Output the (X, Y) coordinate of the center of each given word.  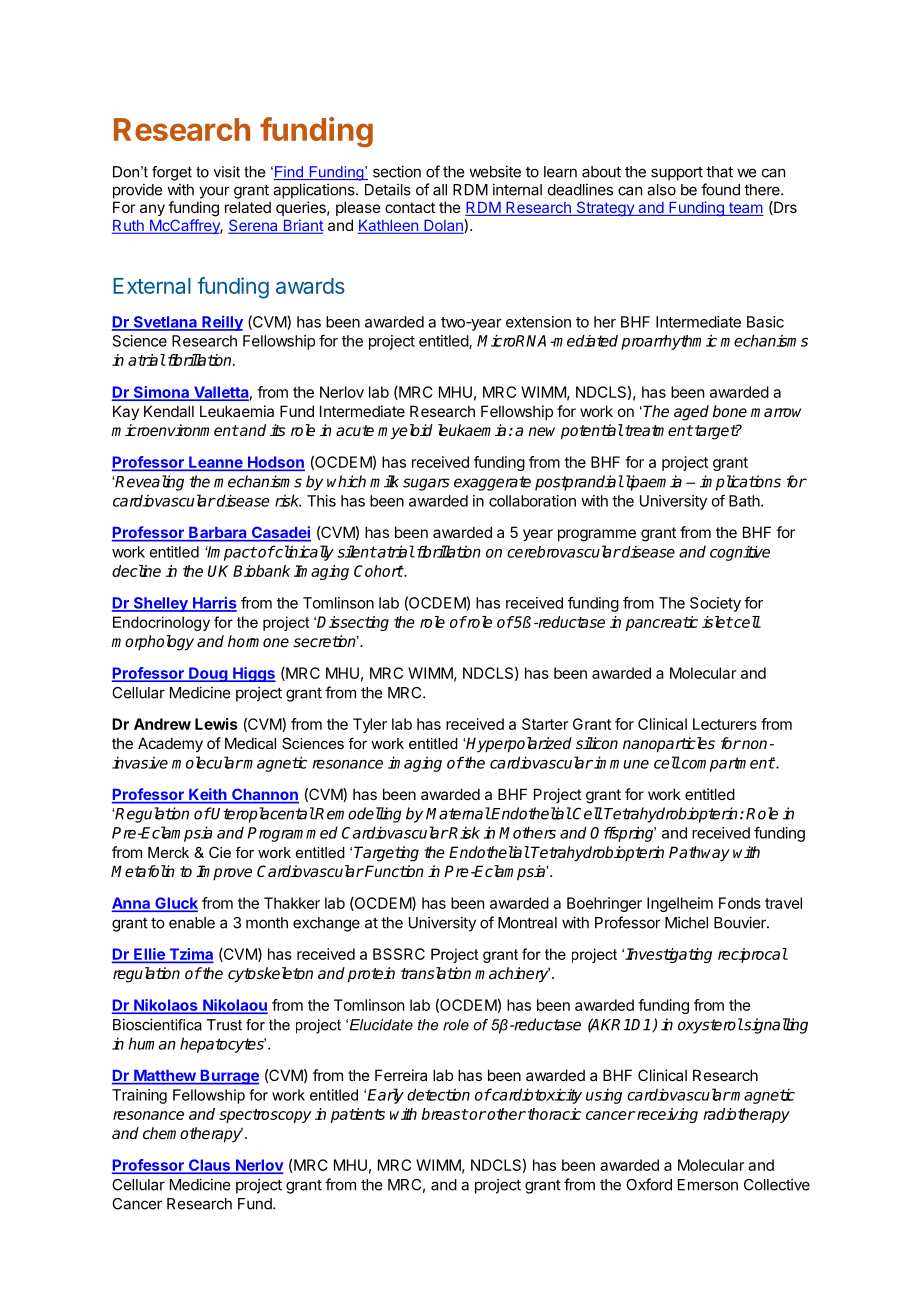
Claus (209, 1166)
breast (445, 1114)
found (720, 189)
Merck (168, 852)
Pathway (699, 854)
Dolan (443, 226)
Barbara (218, 534)
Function (393, 871)
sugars (426, 484)
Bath (744, 501)
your (214, 192)
